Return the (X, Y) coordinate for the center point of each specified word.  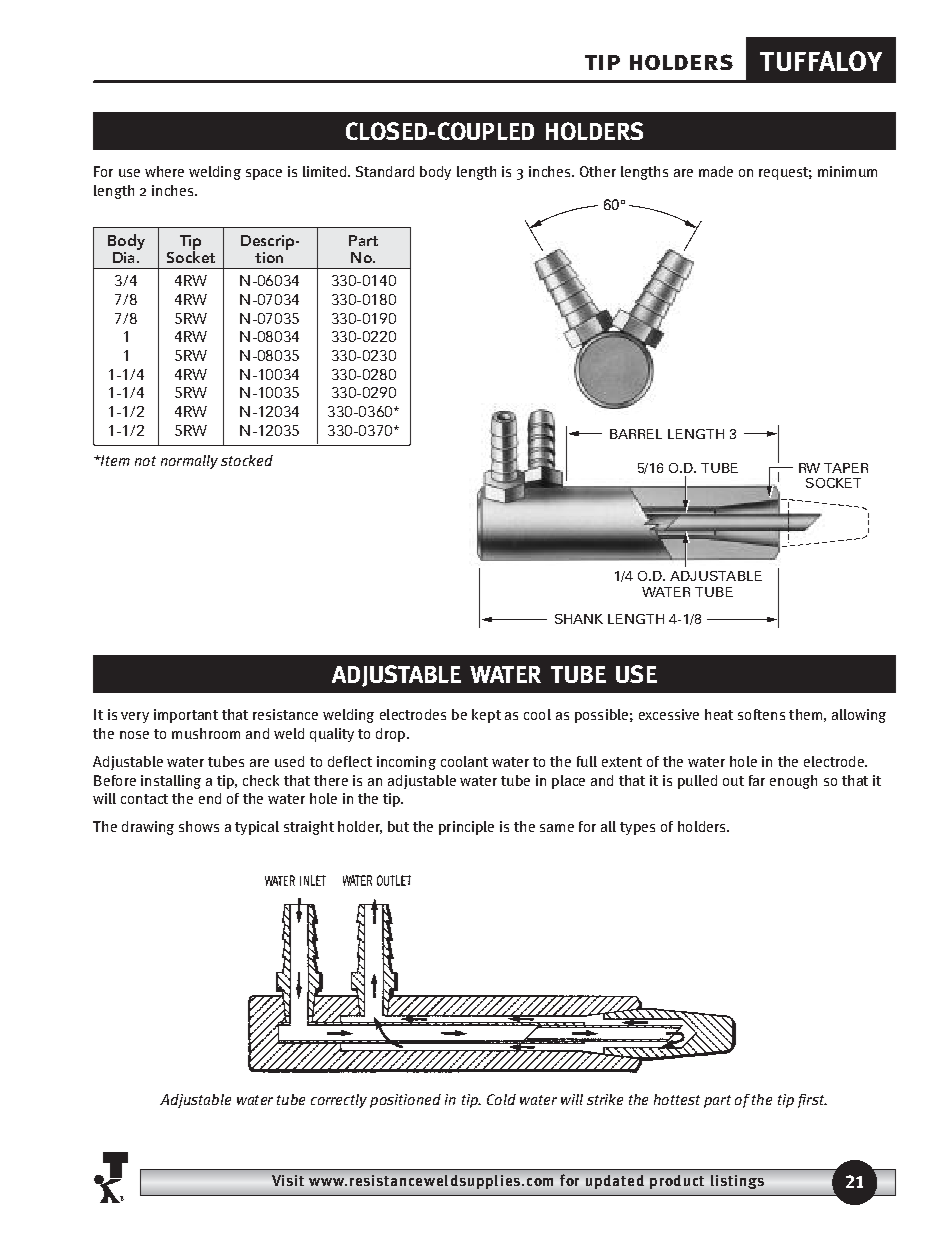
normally (189, 462)
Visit (288, 1180)
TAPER (846, 468)
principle (466, 828)
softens (761, 714)
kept (486, 716)
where (164, 171)
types (637, 828)
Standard (385, 171)
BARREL (636, 434)
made (716, 171)
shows (199, 826)
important (186, 716)
